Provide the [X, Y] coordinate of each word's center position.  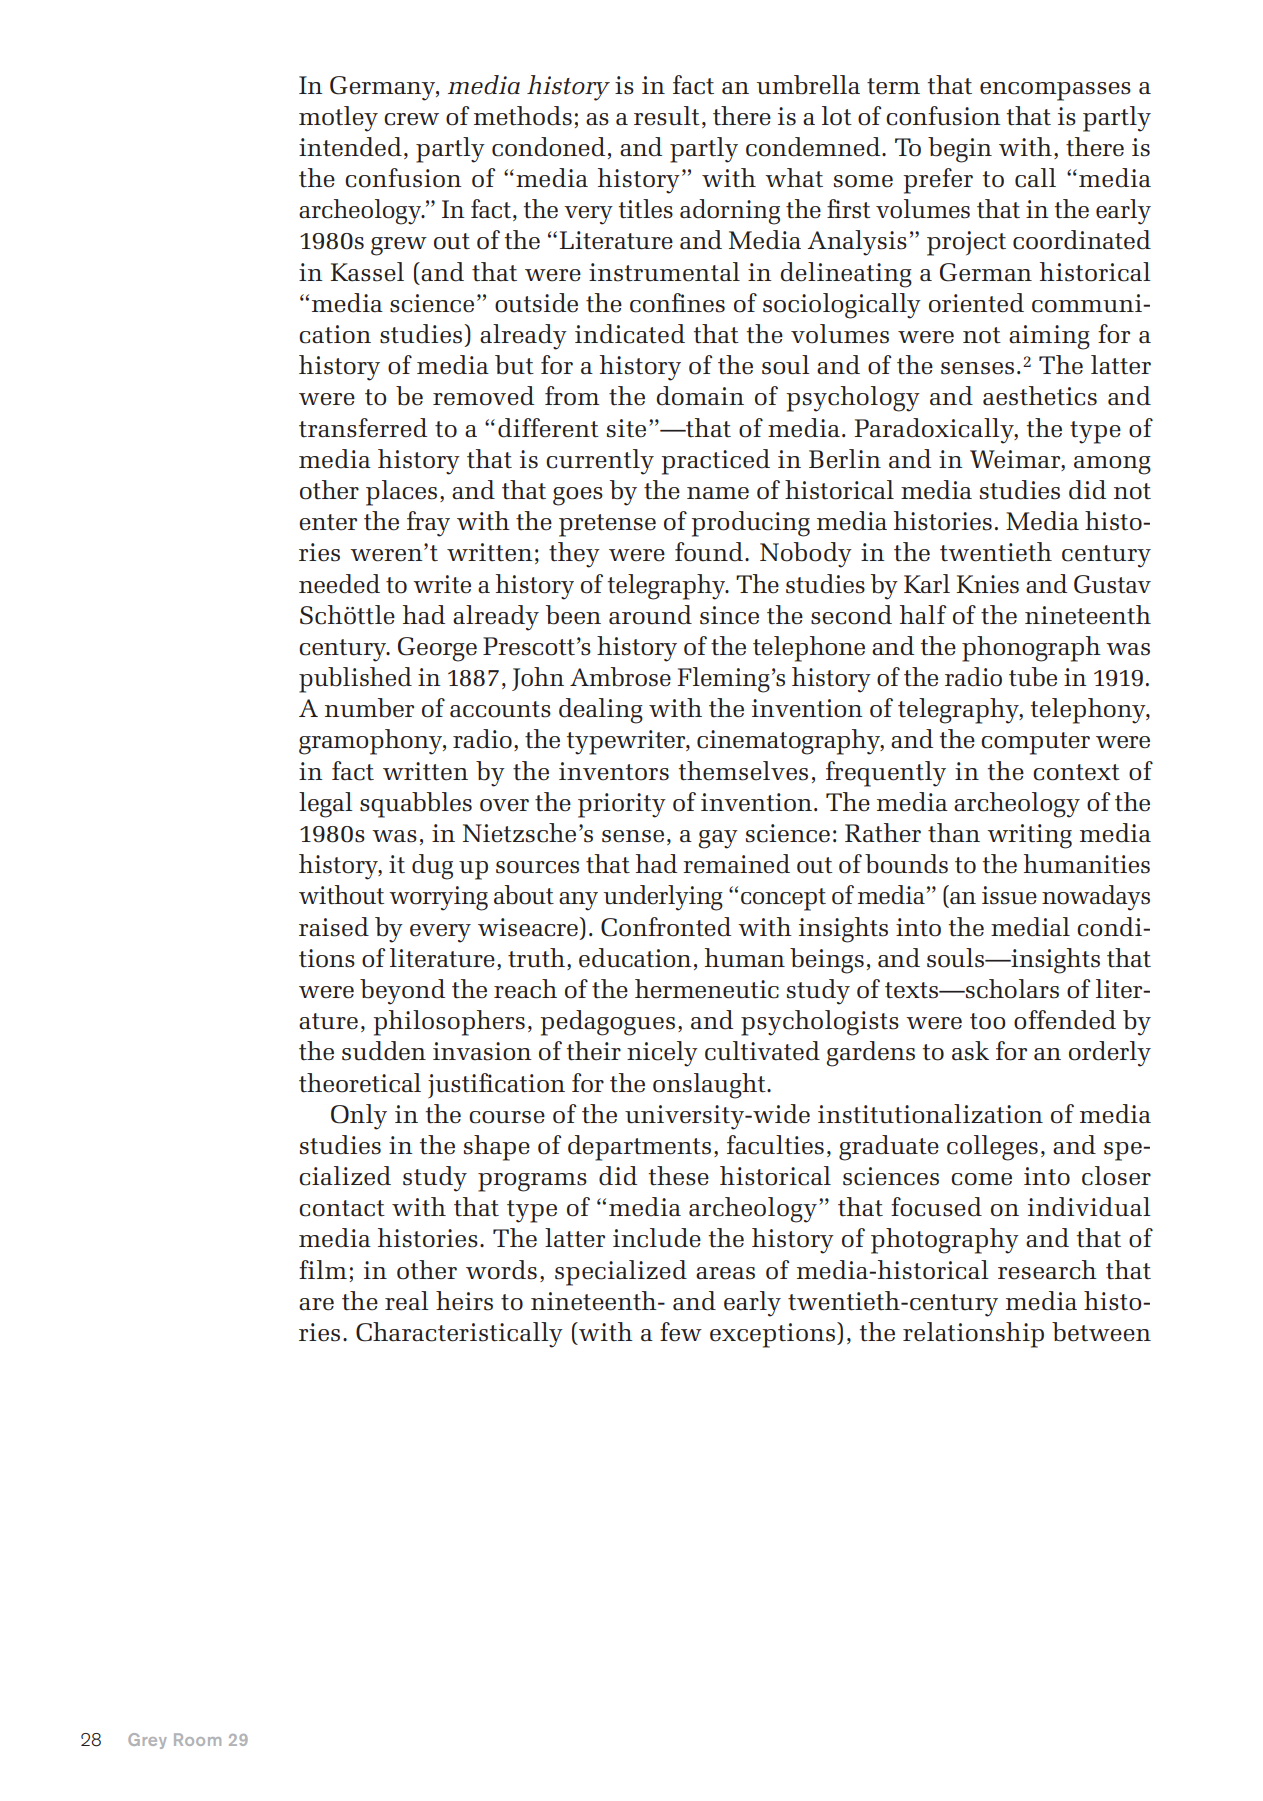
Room [197, 1739]
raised [334, 927]
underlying [663, 898]
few [681, 1332]
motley [338, 119]
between [1101, 1332]
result [667, 116]
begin [960, 150]
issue [1009, 895]
